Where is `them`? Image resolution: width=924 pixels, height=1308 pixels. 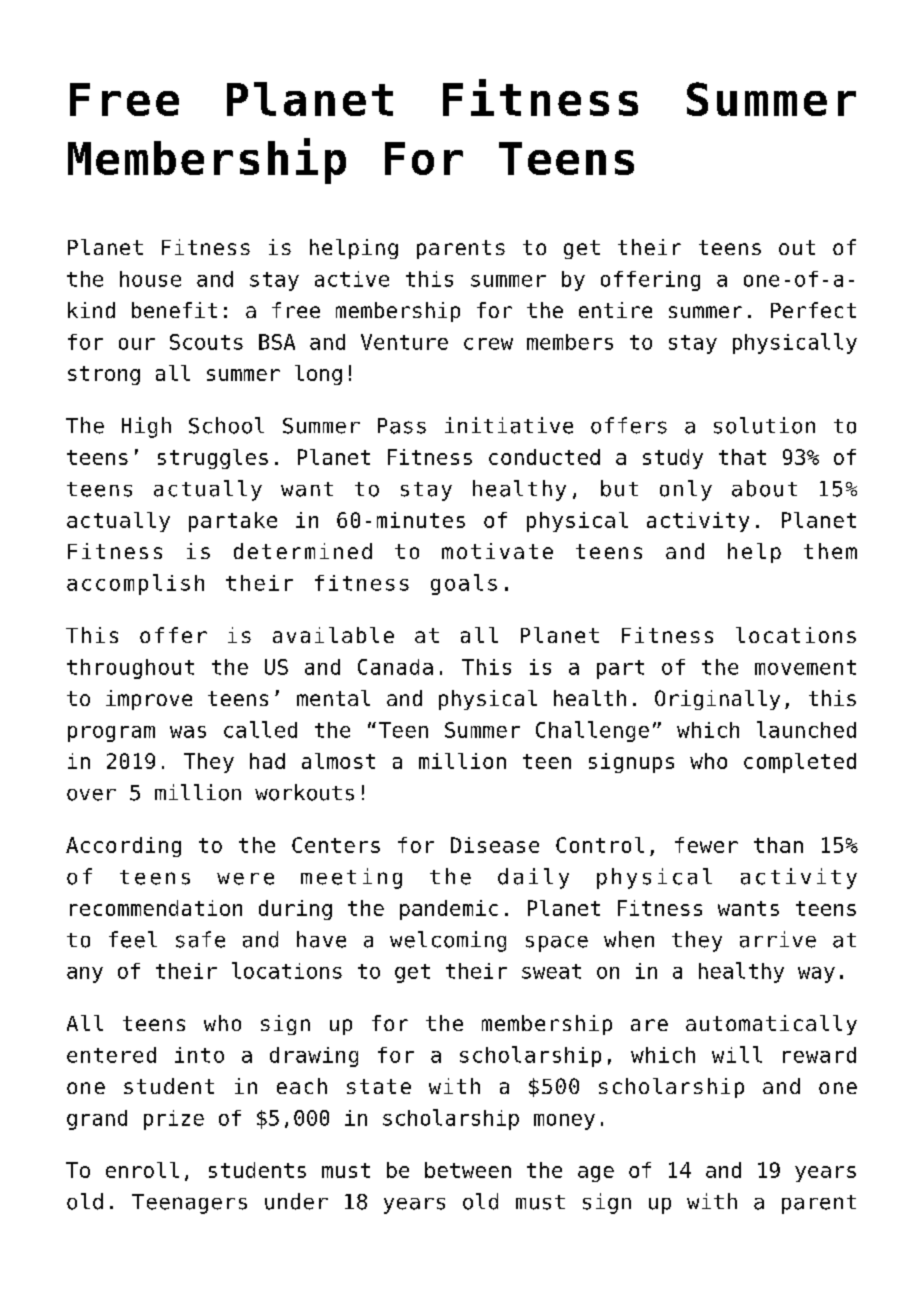
them is located at coordinates (830, 551).
